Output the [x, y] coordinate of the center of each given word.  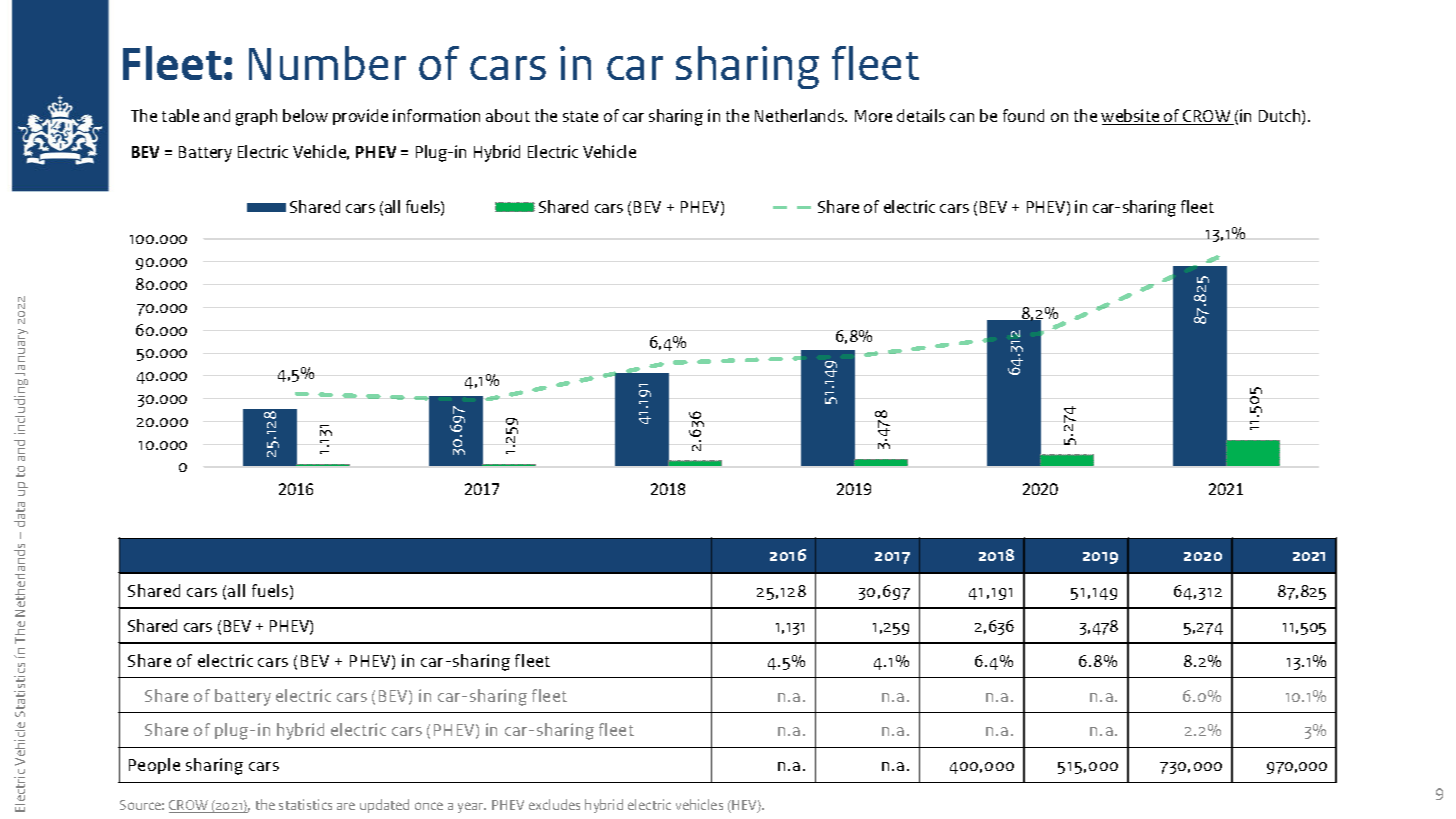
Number [327, 63]
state [580, 116]
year [472, 807]
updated [384, 806]
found [1023, 115]
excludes [554, 804]
